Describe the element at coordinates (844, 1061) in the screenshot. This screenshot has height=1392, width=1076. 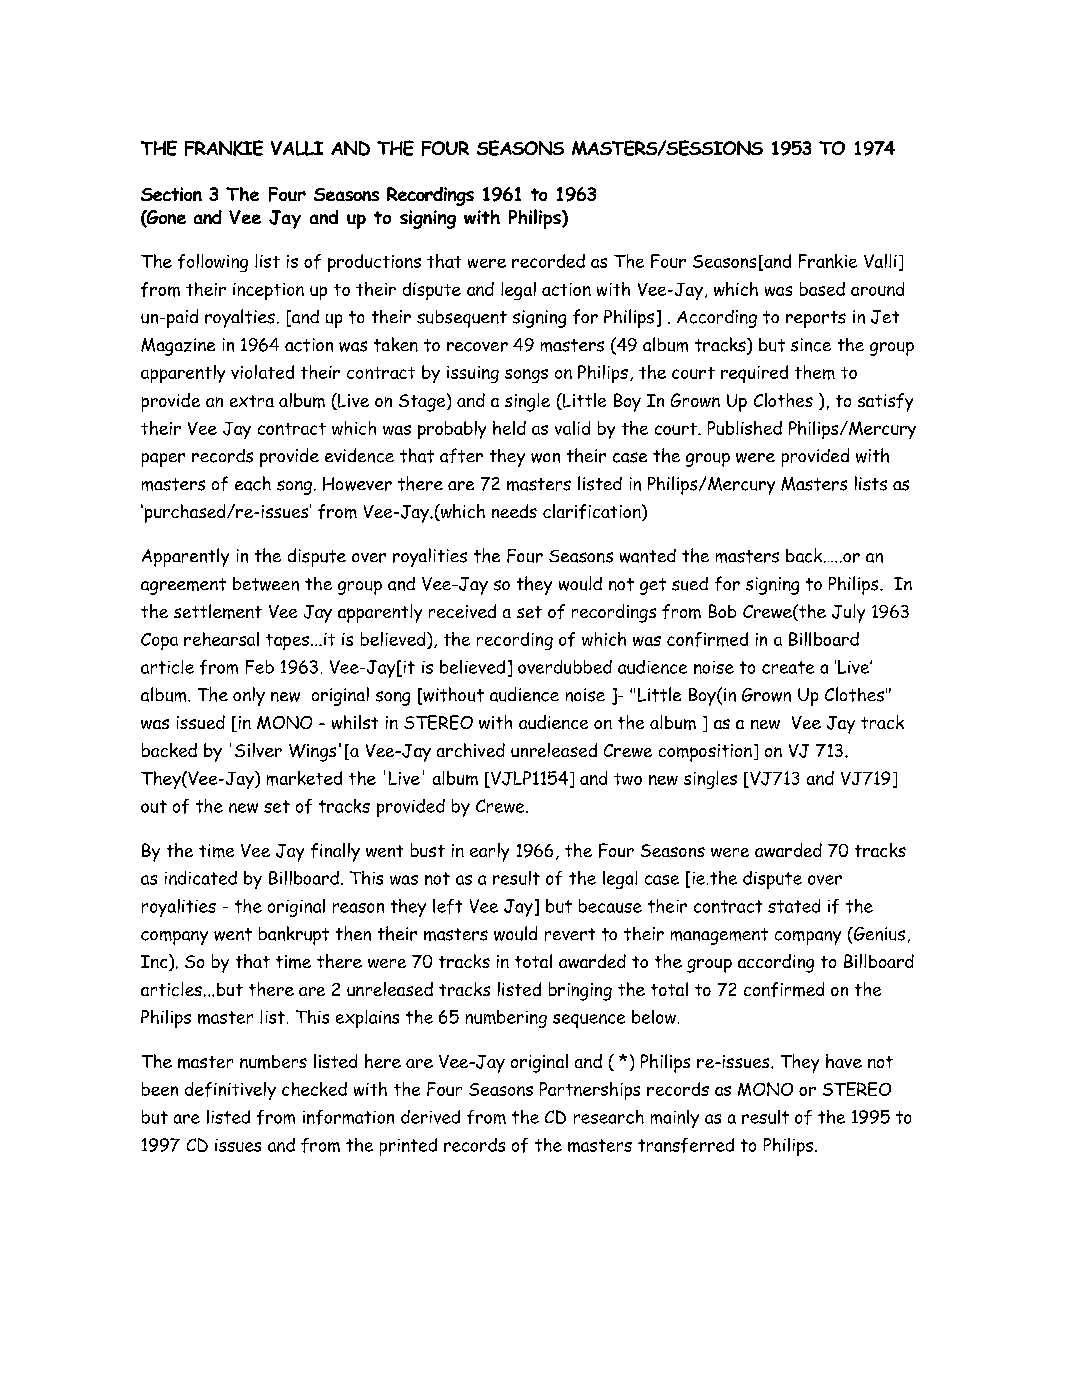
I see `have` at that location.
